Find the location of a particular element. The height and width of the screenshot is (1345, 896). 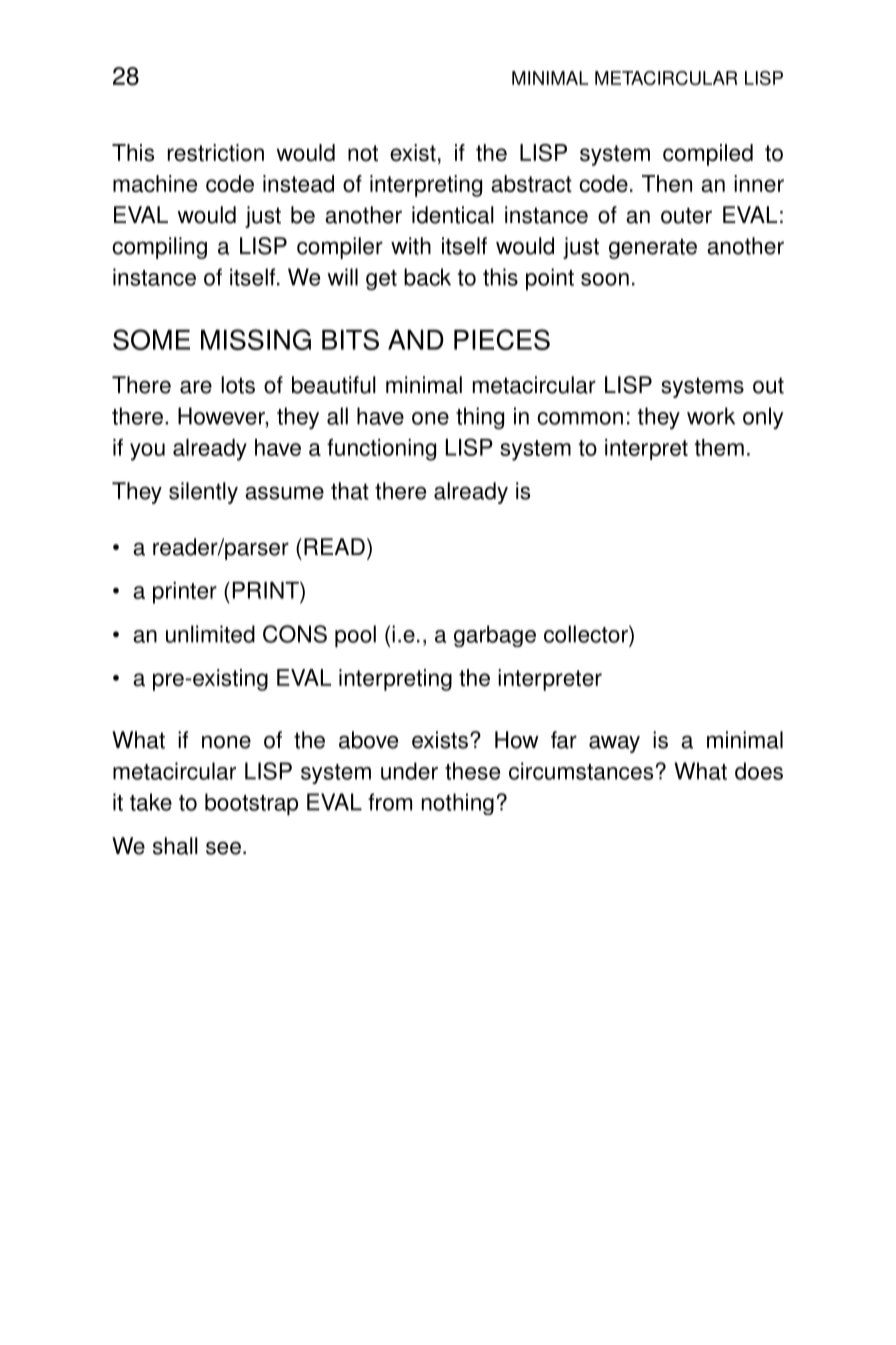

that is located at coordinates (350, 491).
